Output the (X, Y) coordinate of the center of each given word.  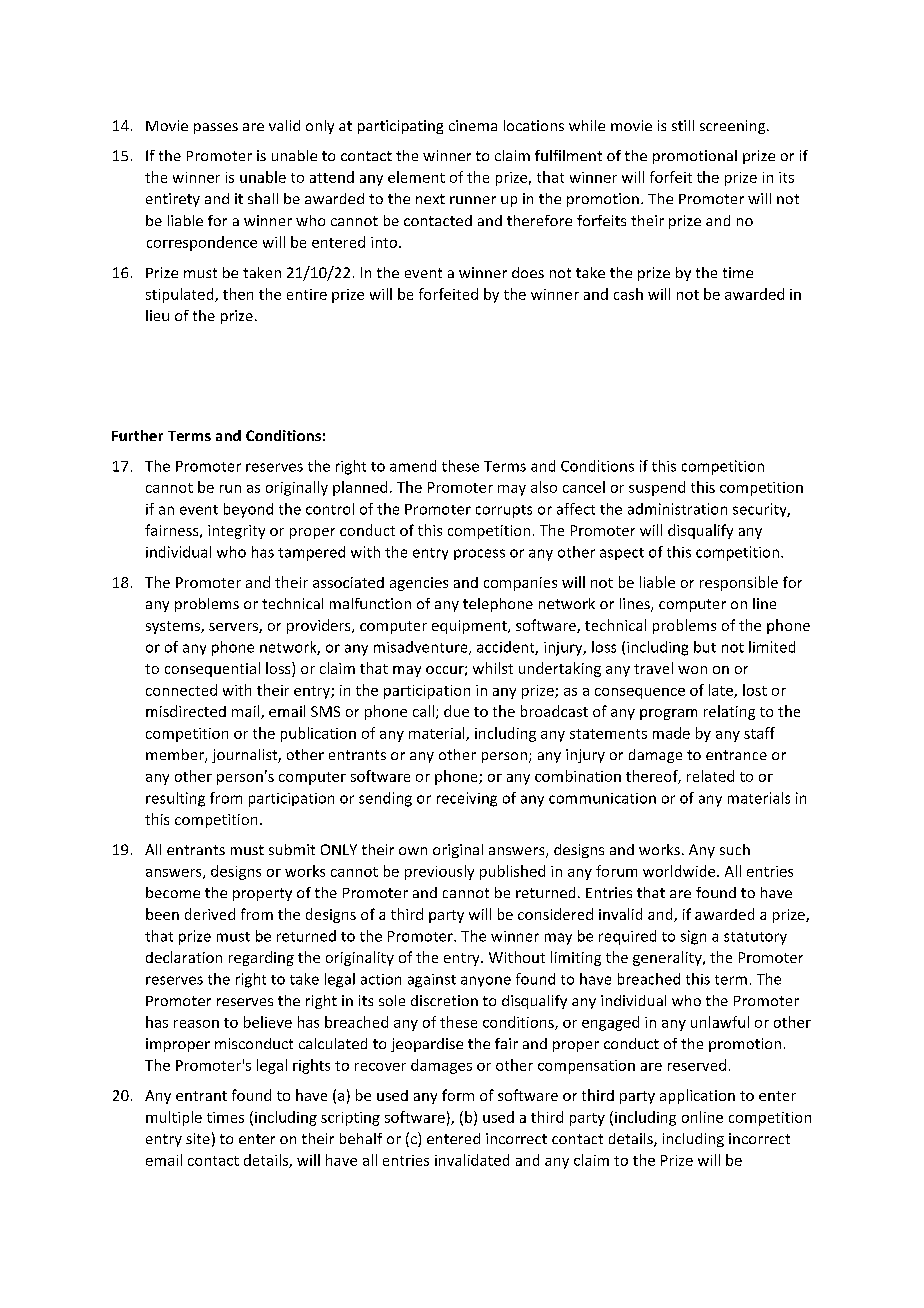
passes (216, 128)
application (697, 1096)
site (198, 1138)
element (416, 177)
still (683, 125)
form (458, 1095)
